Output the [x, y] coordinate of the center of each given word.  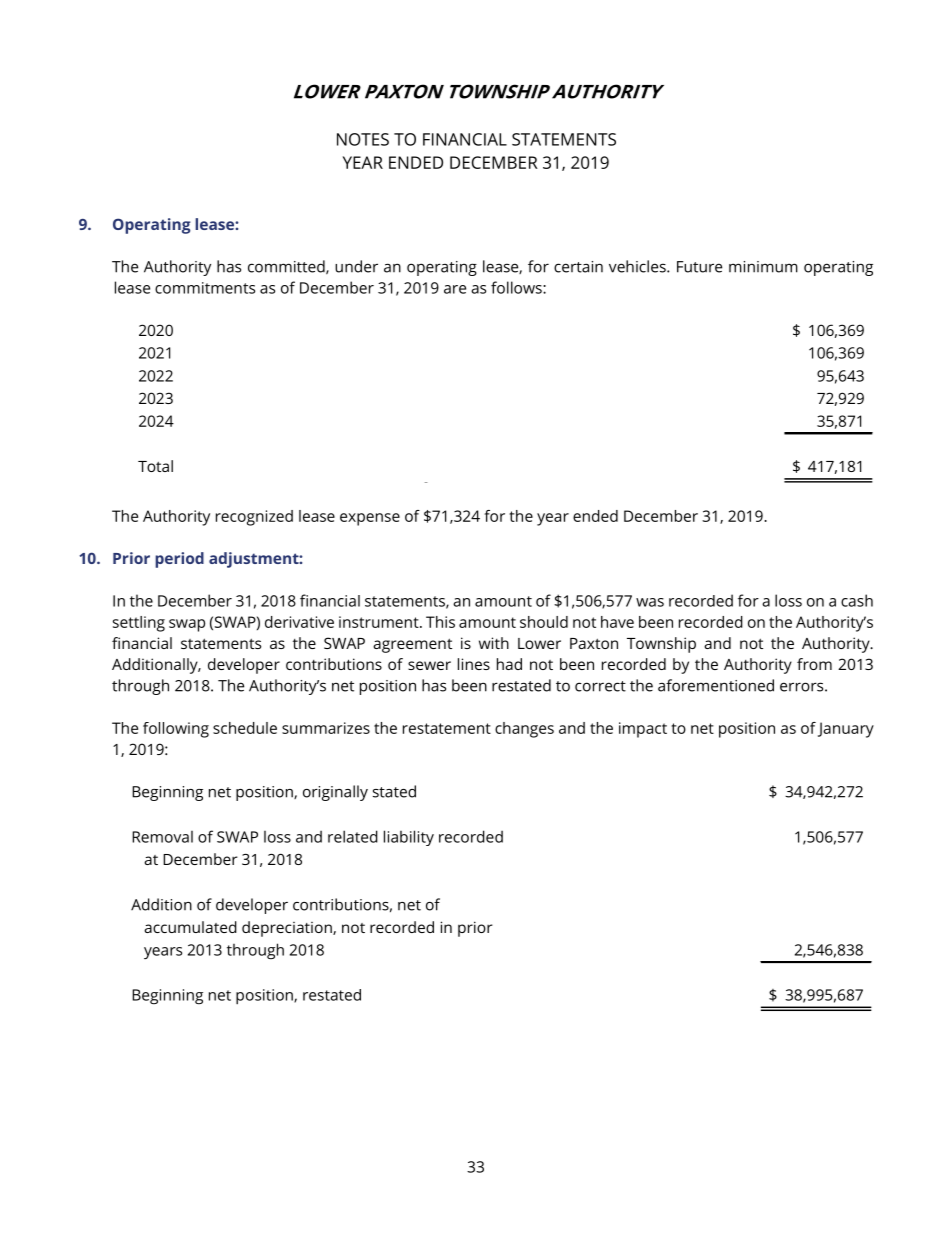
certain [578, 267]
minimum [763, 267]
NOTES [363, 139]
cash [857, 600]
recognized [254, 518]
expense [370, 519]
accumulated [190, 927]
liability [409, 838]
